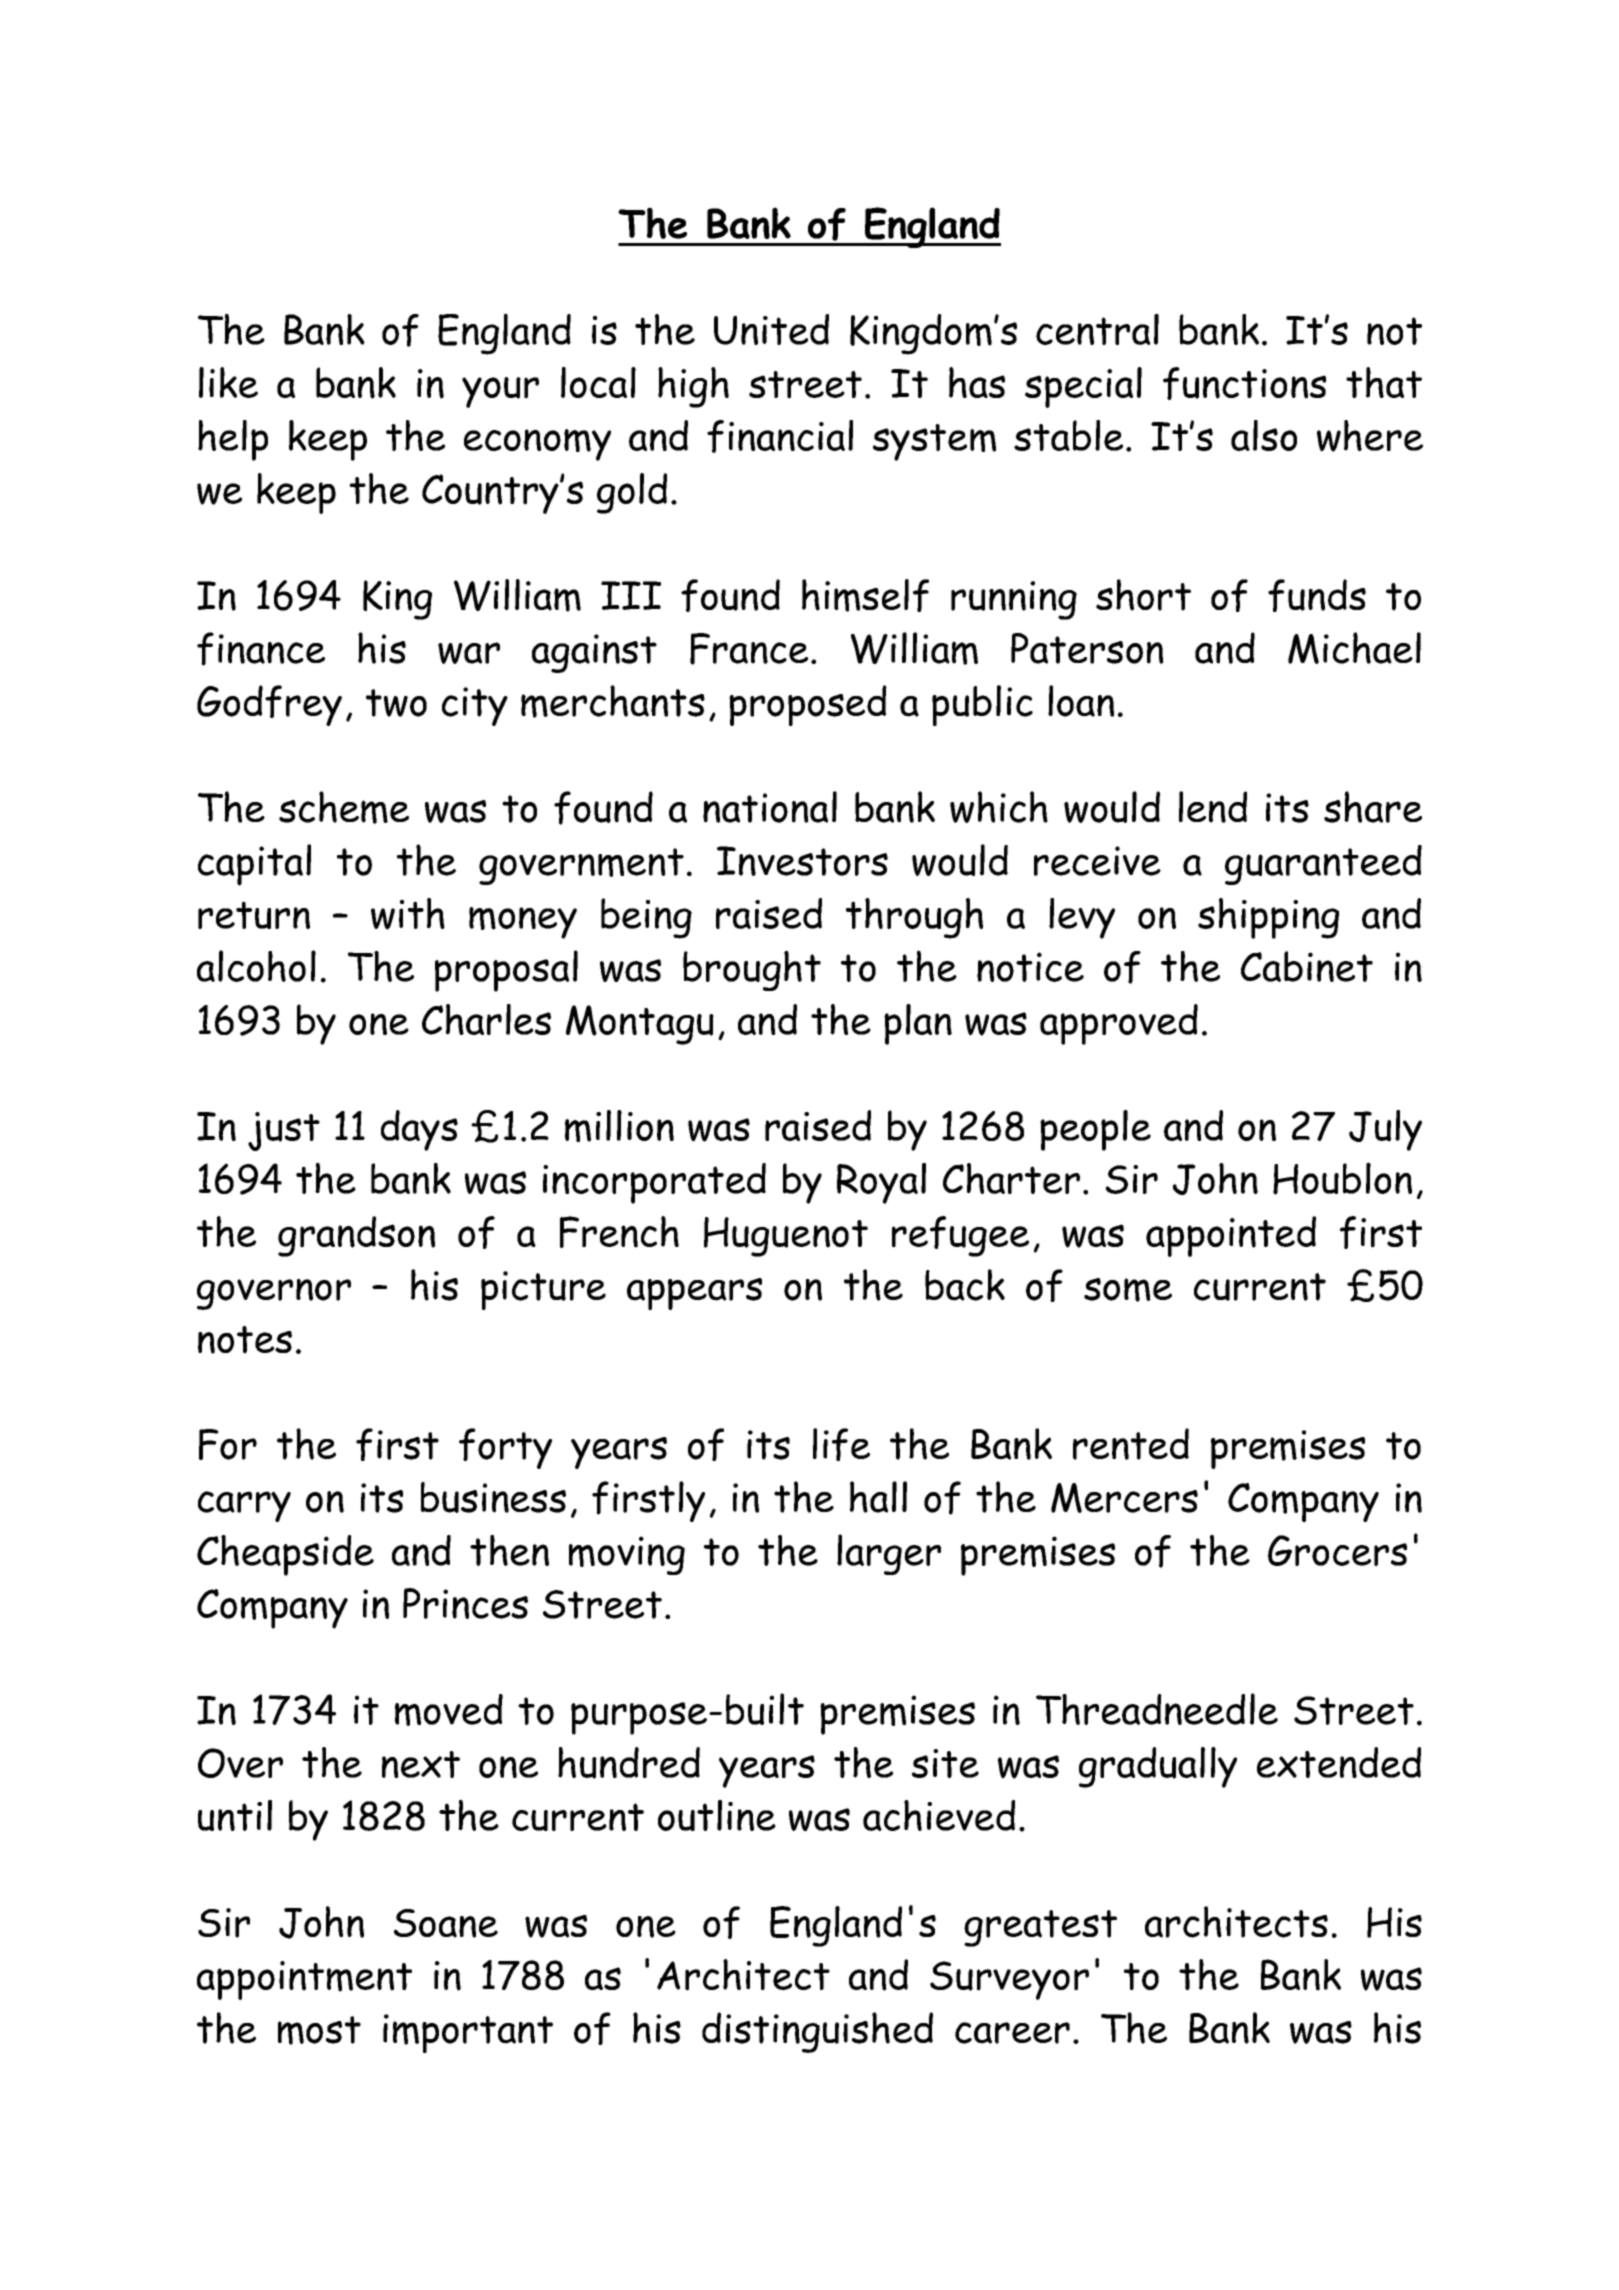  Describe the element at coordinates (802, 861) in the screenshot. I see `Investors` at that location.
